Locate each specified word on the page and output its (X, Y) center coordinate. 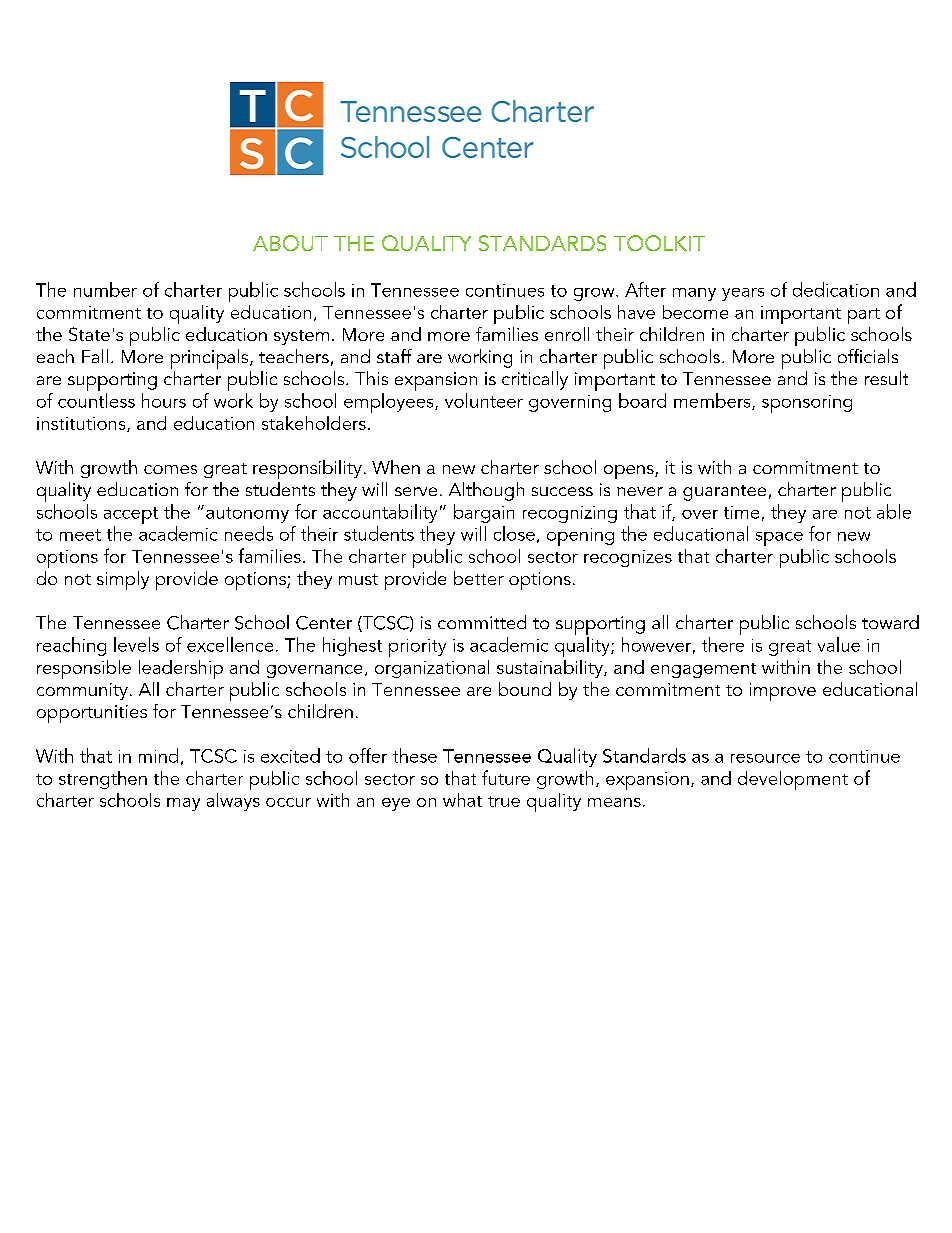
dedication (836, 289)
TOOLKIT (659, 243)
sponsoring (807, 404)
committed (482, 622)
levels (136, 644)
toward (890, 622)
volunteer (484, 400)
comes (170, 469)
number (105, 289)
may (183, 804)
